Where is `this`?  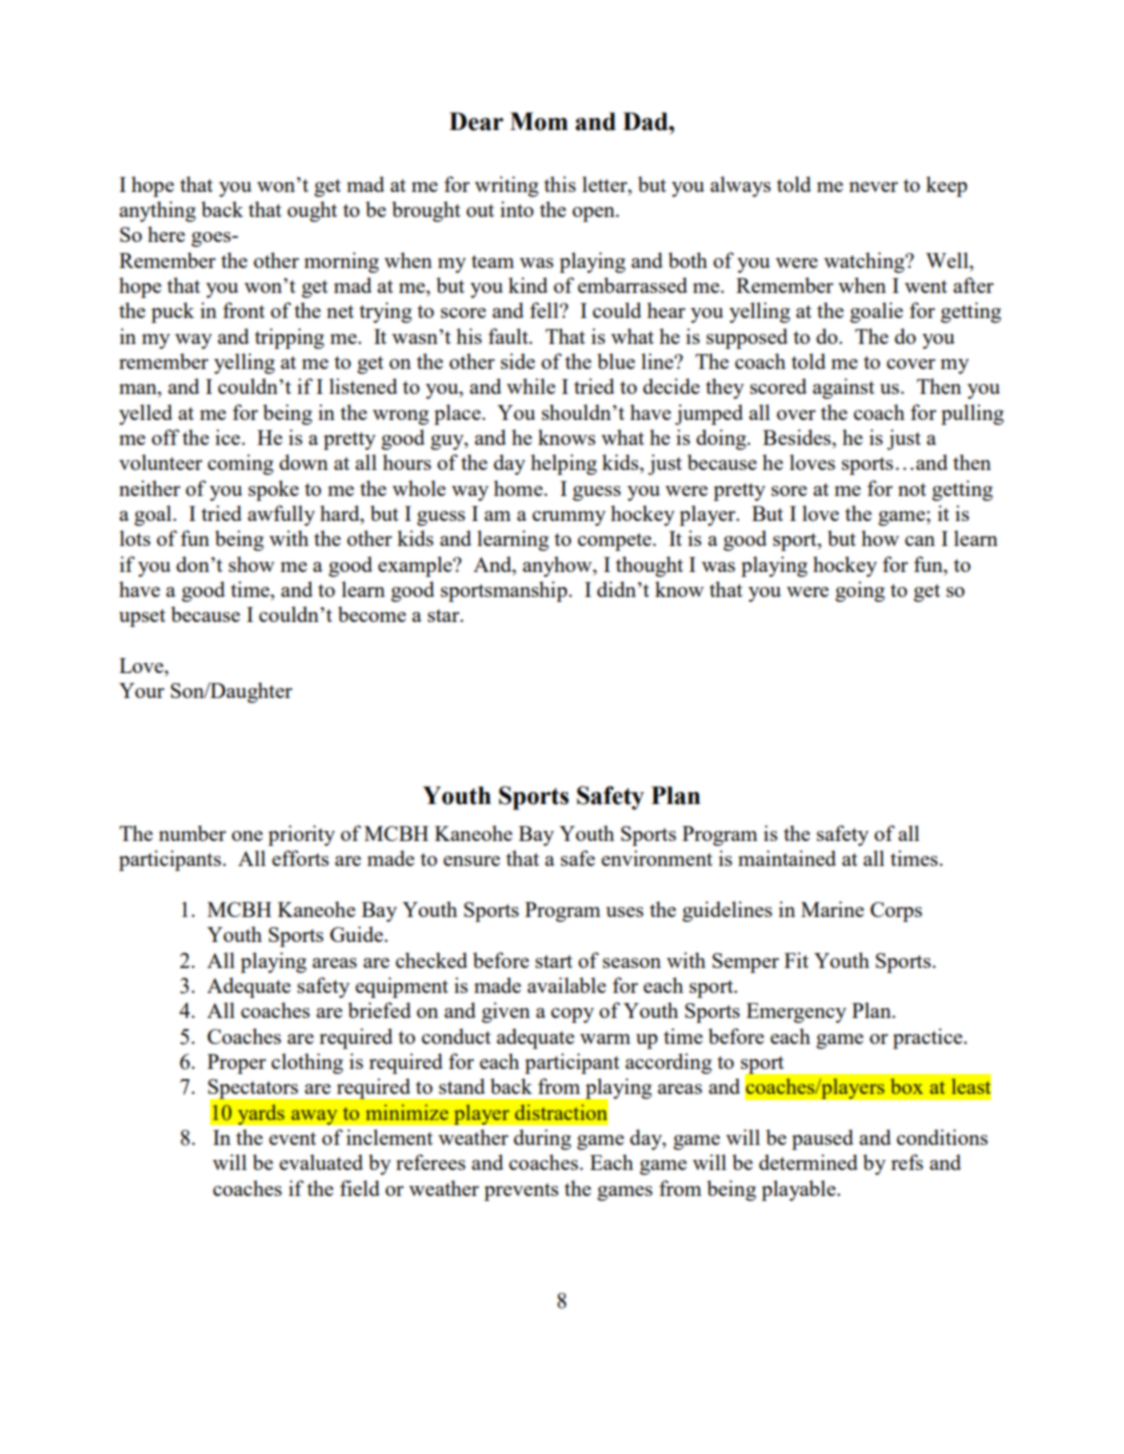
this is located at coordinates (560, 184).
